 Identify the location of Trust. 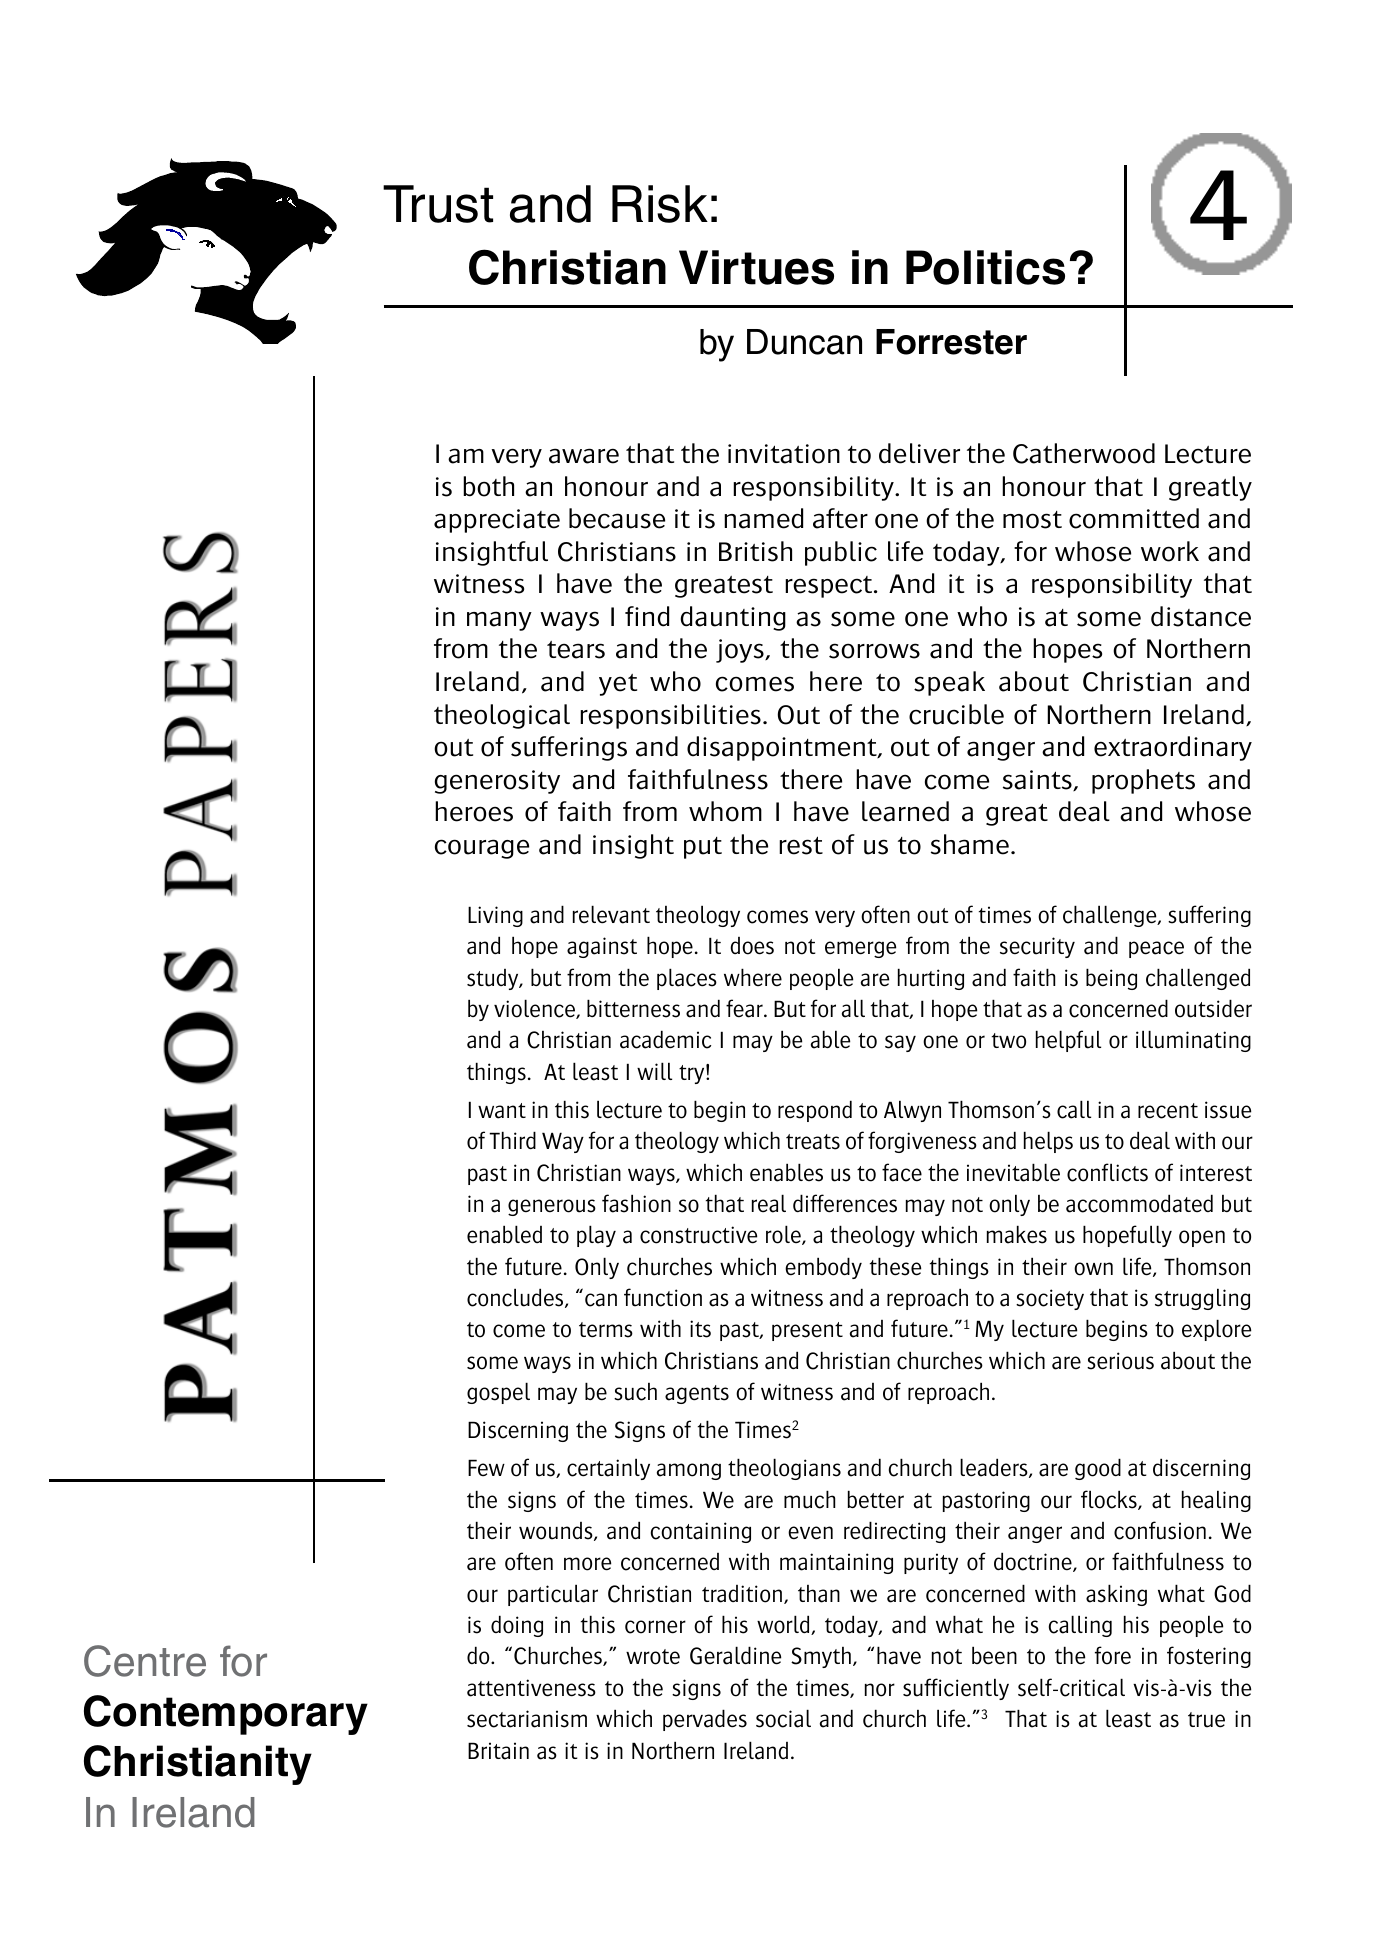
(438, 204).
